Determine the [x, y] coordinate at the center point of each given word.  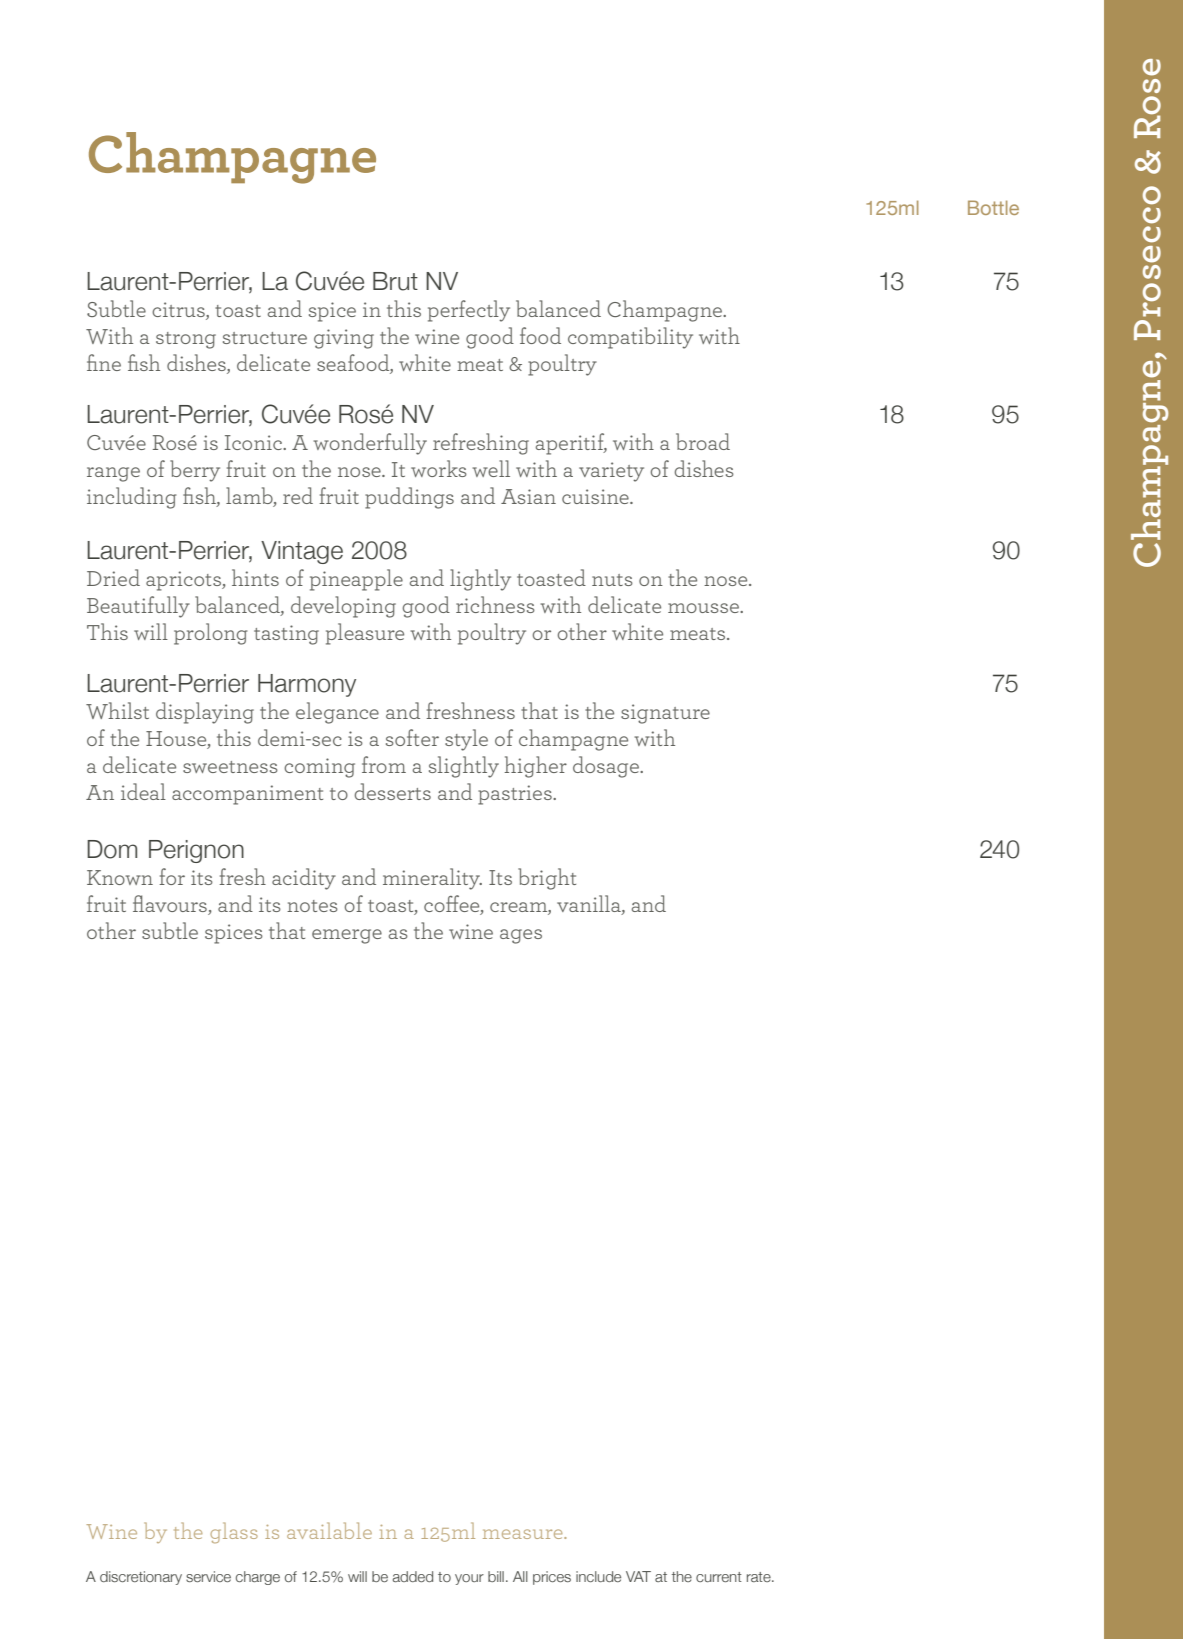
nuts [612, 580]
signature [665, 714]
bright [547, 879]
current [719, 1577]
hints [255, 577]
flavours [171, 905]
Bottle [993, 207]
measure [524, 1534]
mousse [704, 608]
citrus [179, 311]
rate [760, 1577]
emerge [347, 936]
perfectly [469, 311]
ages [521, 936]
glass [234, 1532]
